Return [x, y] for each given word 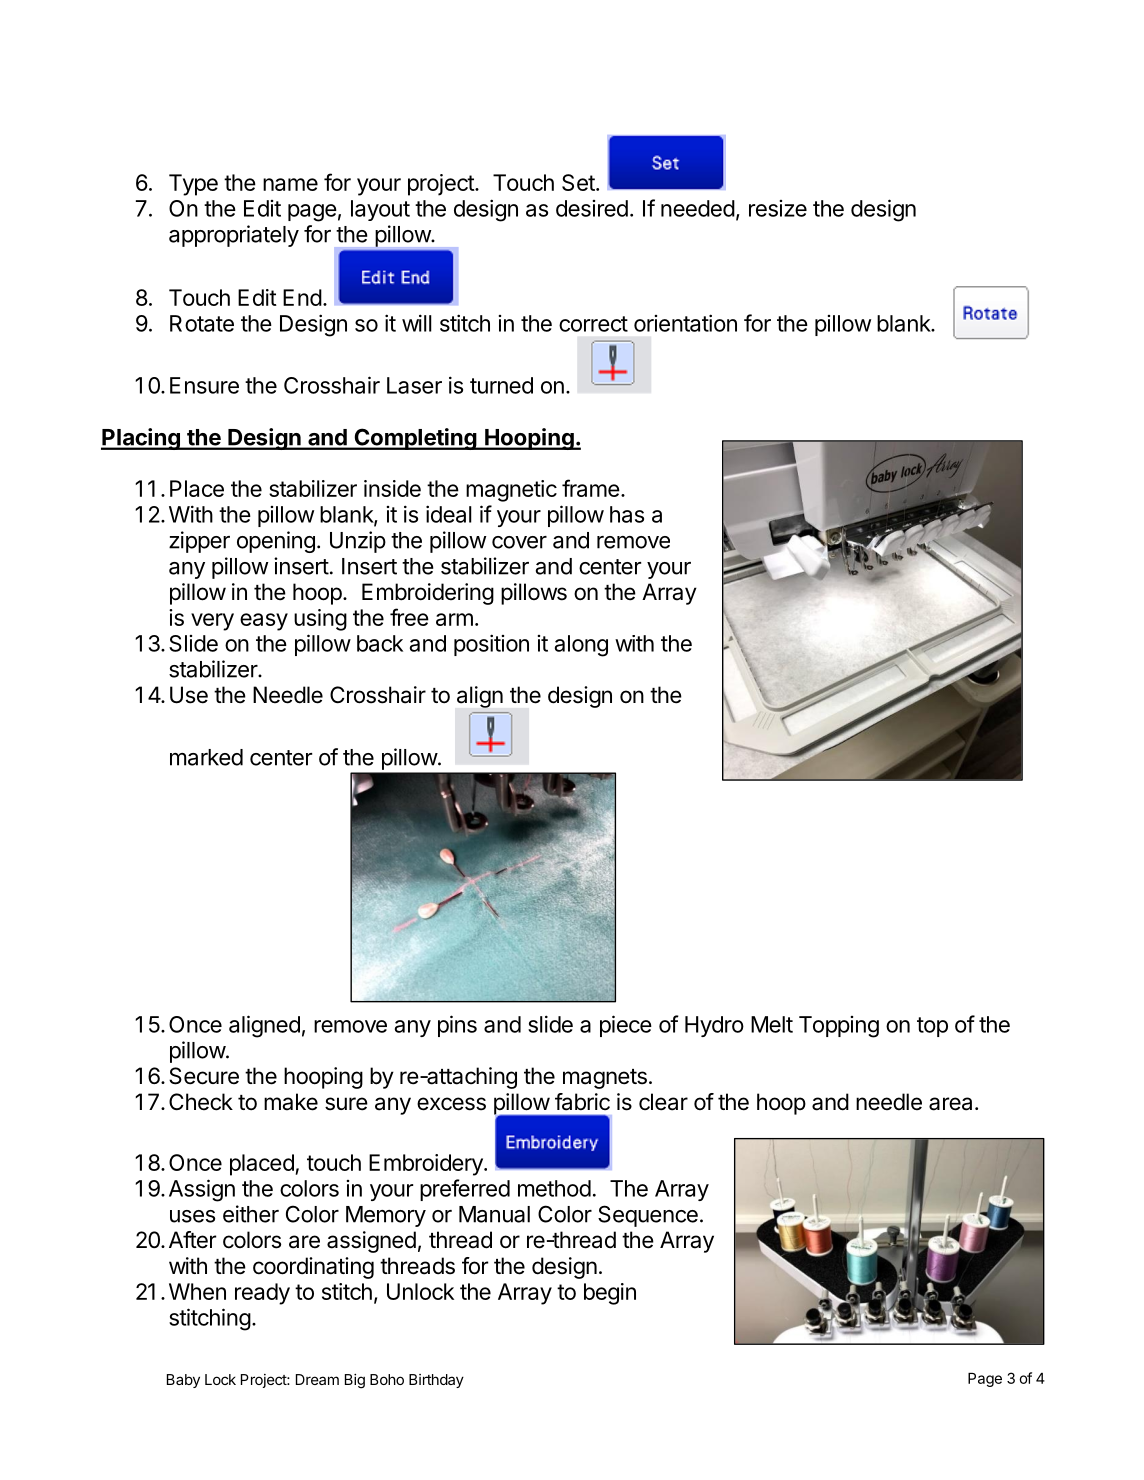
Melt [772, 1024]
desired [592, 208]
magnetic [511, 491]
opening [276, 542]
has [627, 514]
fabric [582, 1102]
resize [778, 208]
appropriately [234, 236]
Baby [183, 1381]
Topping [839, 1027]
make [291, 1102]
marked [206, 757]
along [581, 646]
